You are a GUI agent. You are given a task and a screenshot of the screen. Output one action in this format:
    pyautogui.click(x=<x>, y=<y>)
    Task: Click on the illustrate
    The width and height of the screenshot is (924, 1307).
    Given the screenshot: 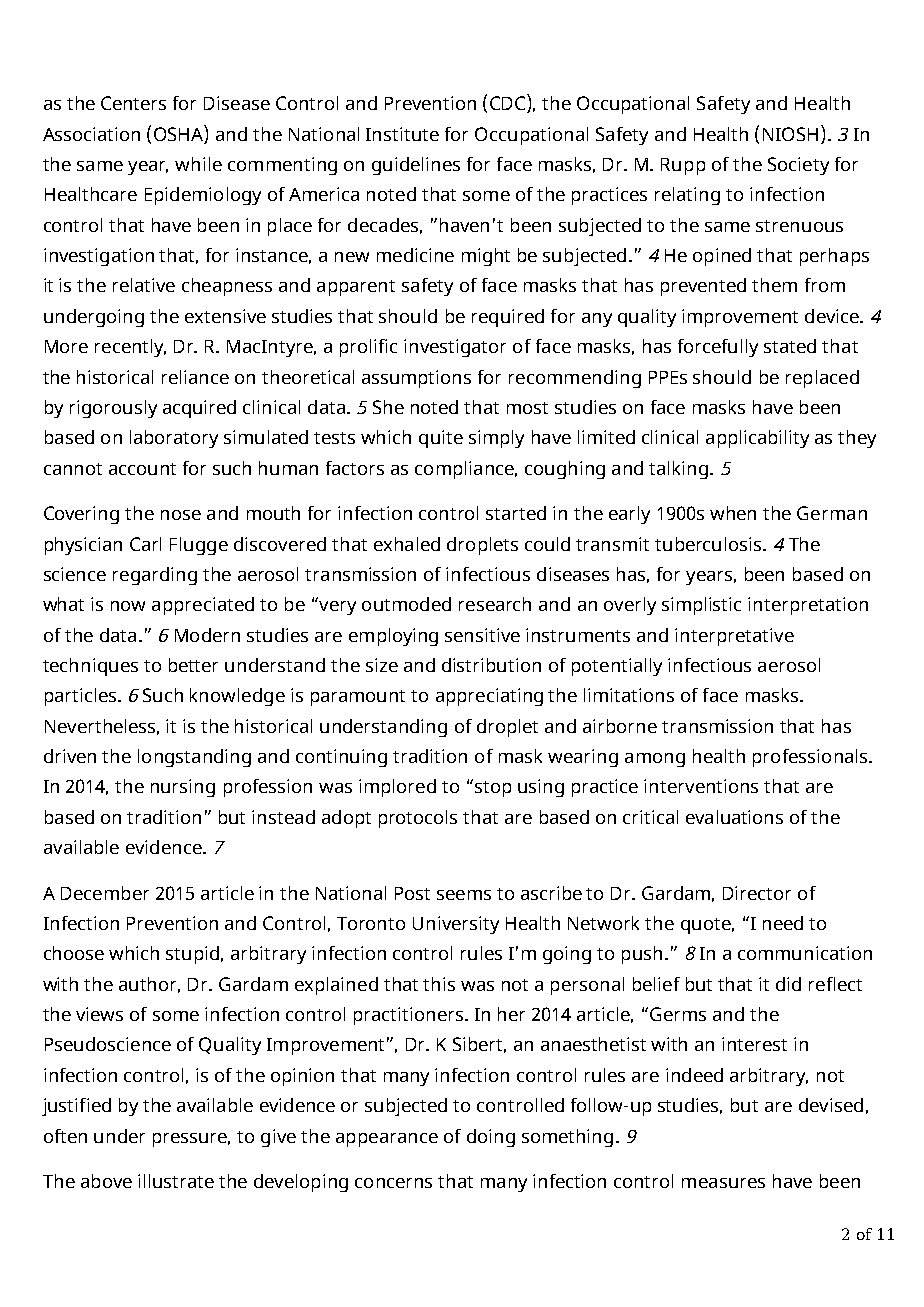 What is the action you would take?
    pyautogui.click(x=176, y=1181)
